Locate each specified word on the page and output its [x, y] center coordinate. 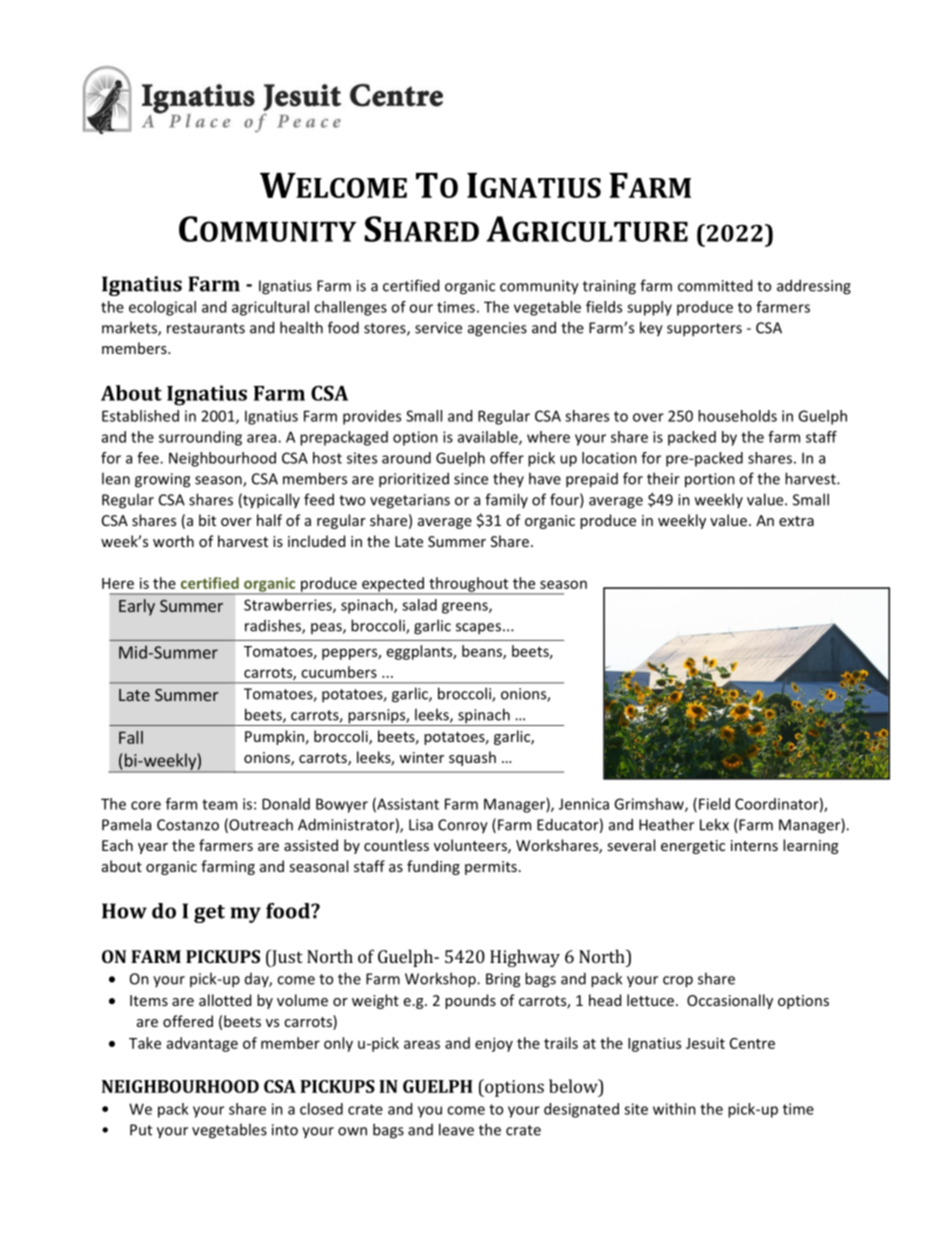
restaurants [206, 328]
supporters [704, 330]
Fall [131, 737]
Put [141, 1130]
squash [472, 758]
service [438, 328]
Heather [666, 824]
